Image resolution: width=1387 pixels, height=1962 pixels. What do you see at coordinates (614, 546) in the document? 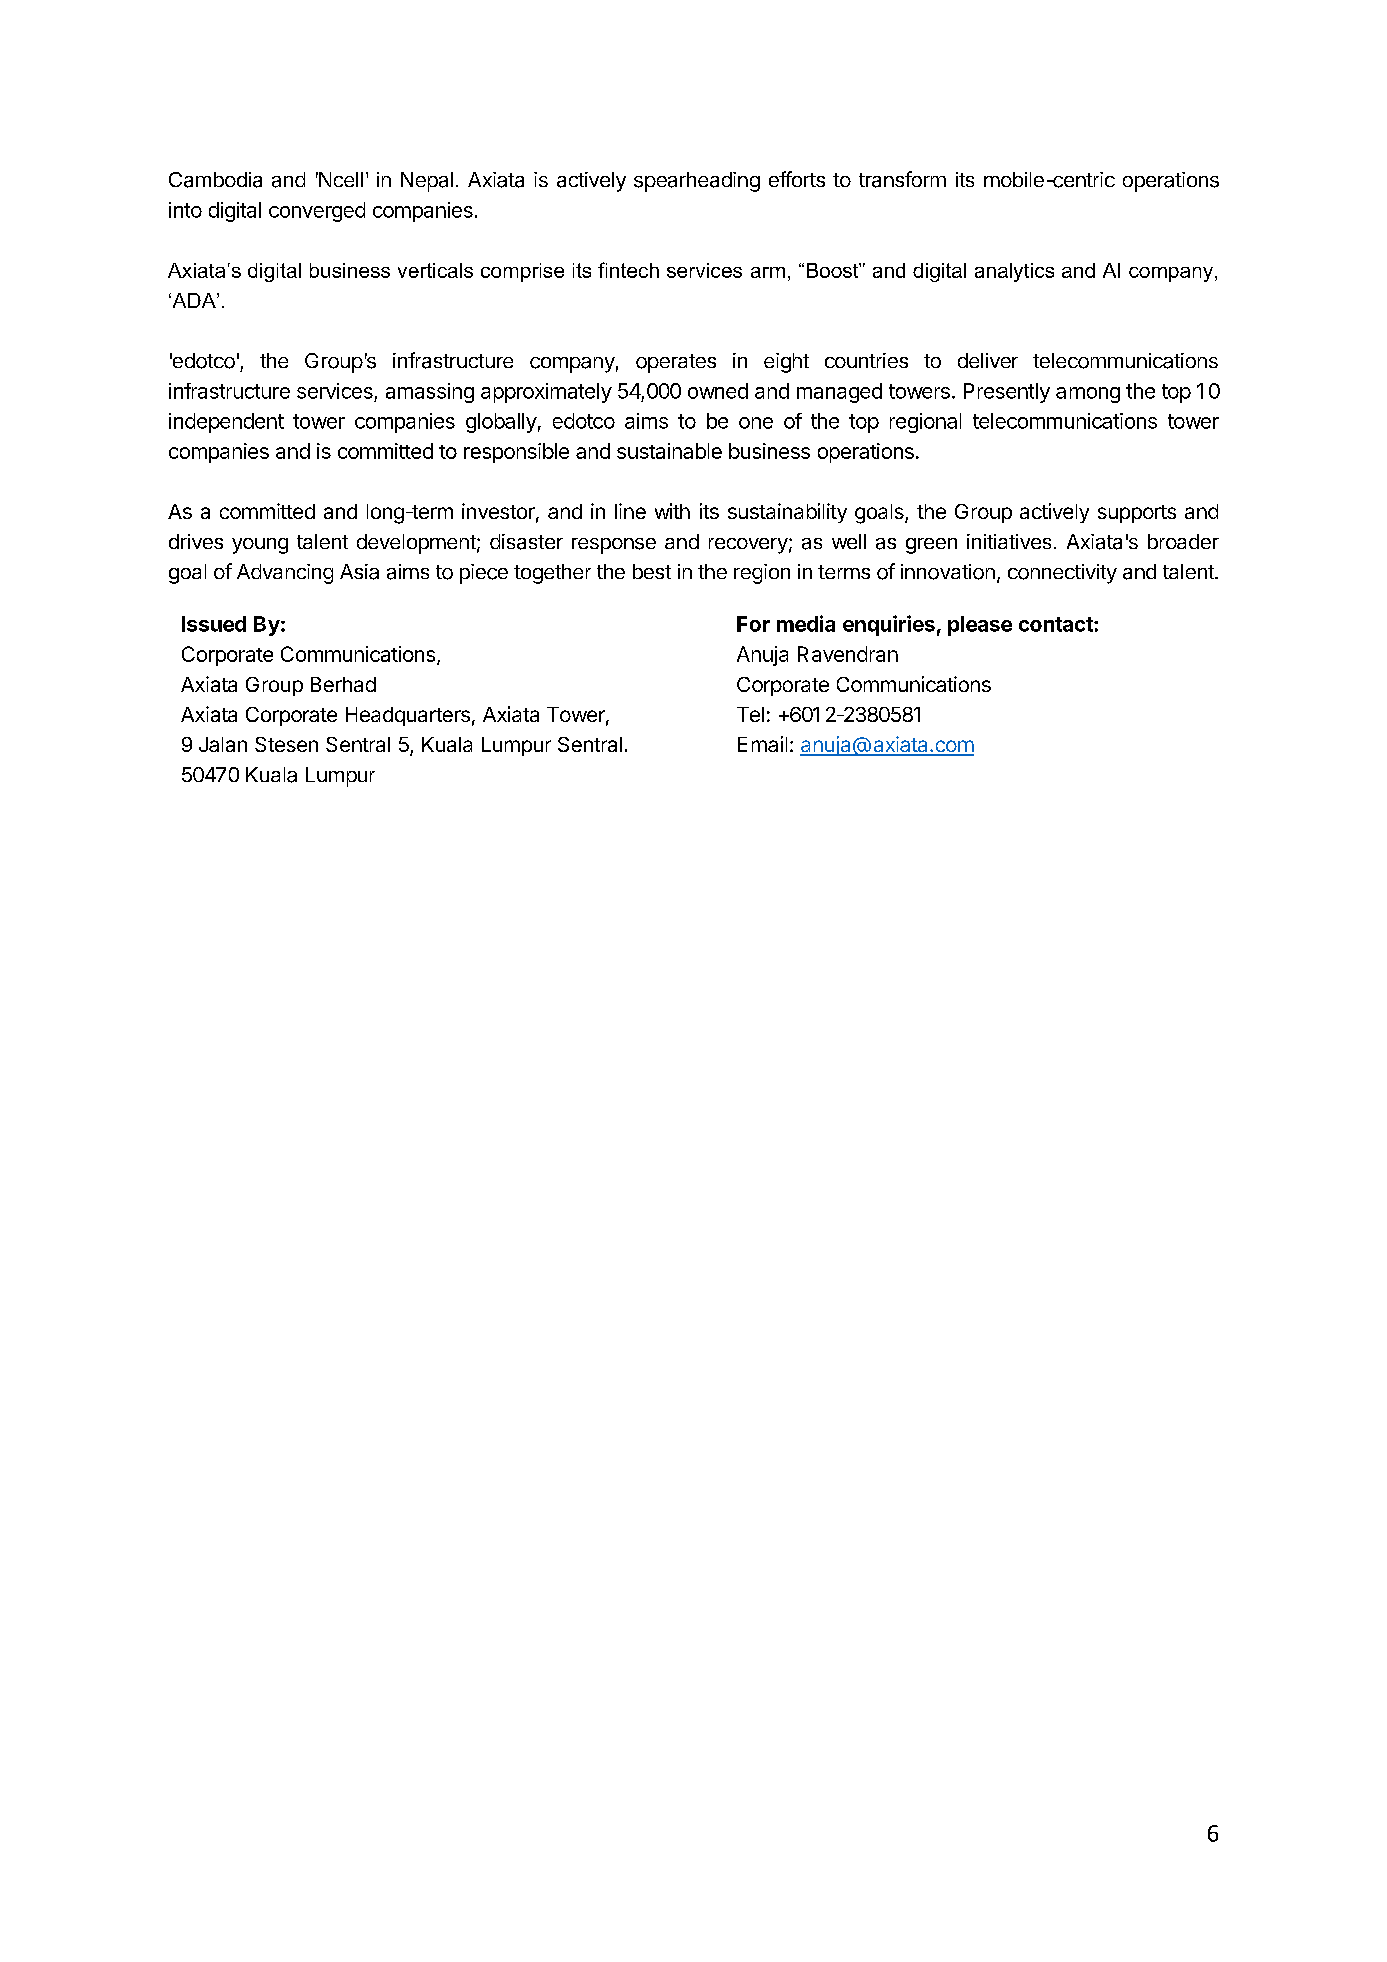
I see `response` at bounding box center [614, 546].
